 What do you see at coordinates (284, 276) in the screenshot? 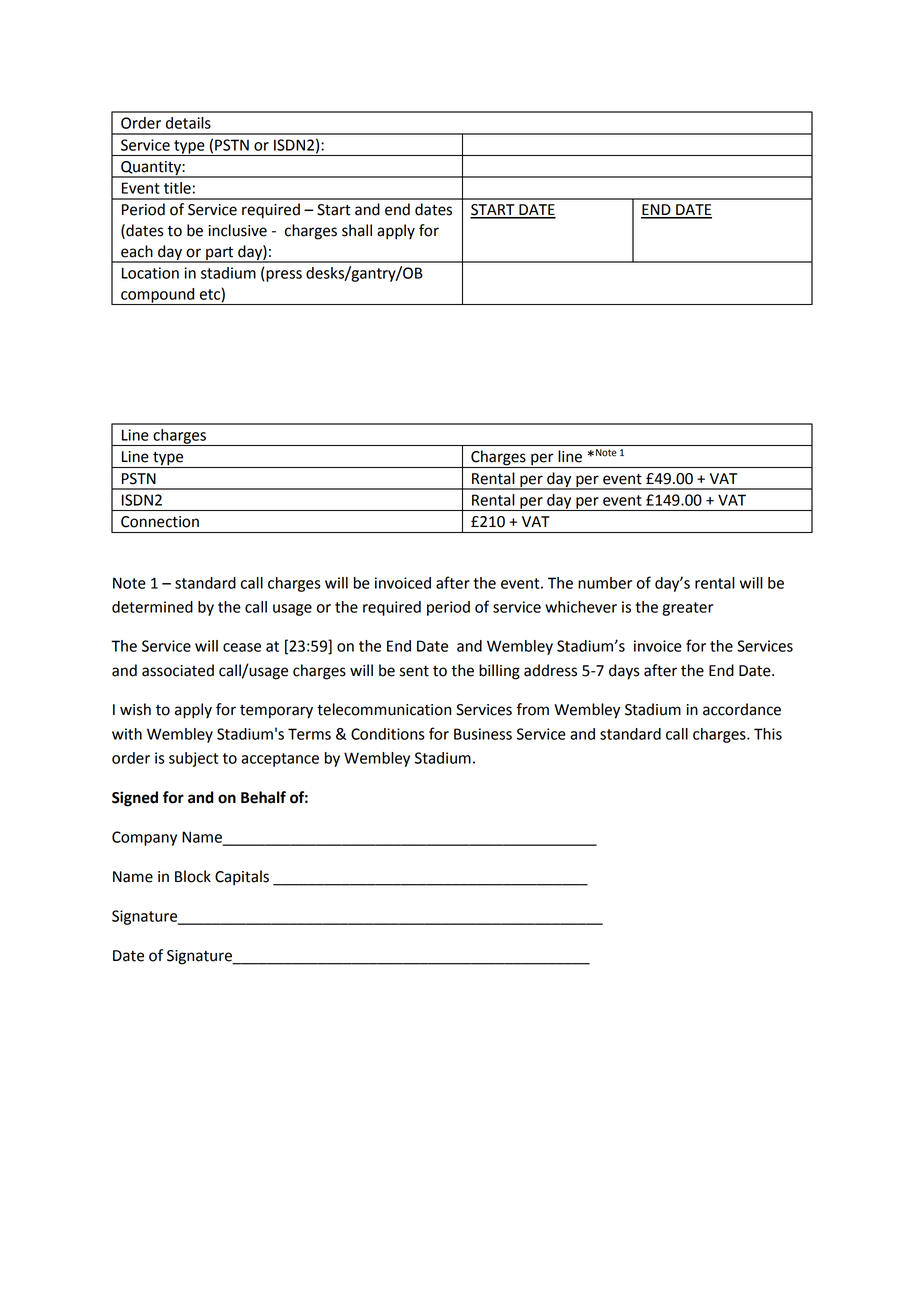
I see `press` at bounding box center [284, 276].
